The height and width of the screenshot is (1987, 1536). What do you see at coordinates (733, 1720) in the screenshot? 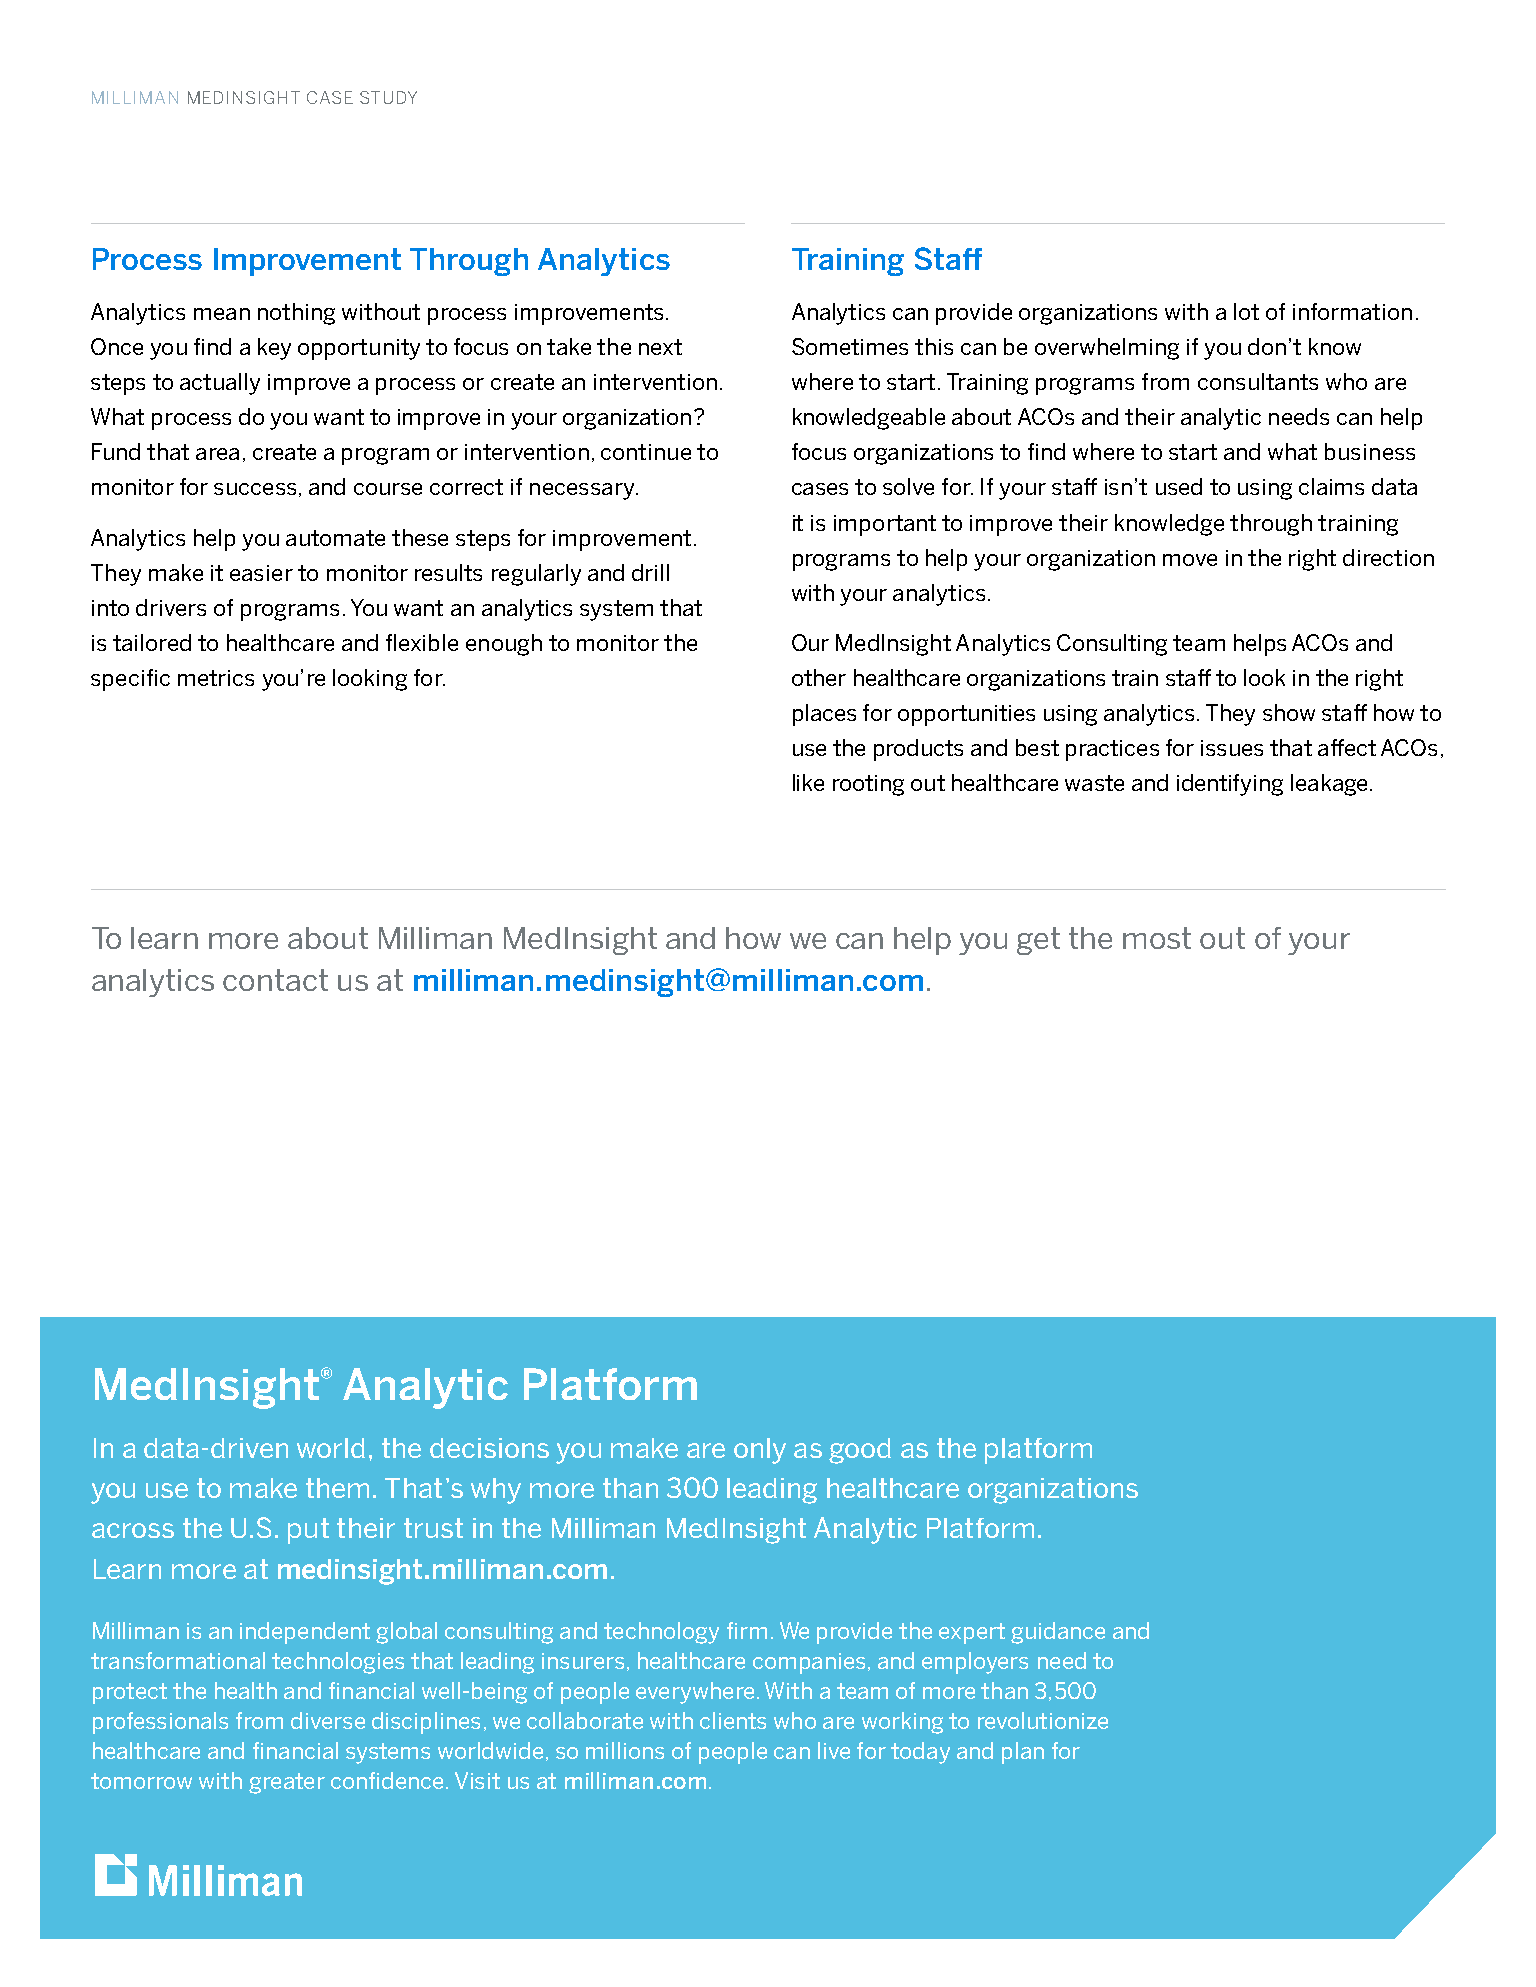
I see `clients` at bounding box center [733, 1720].
